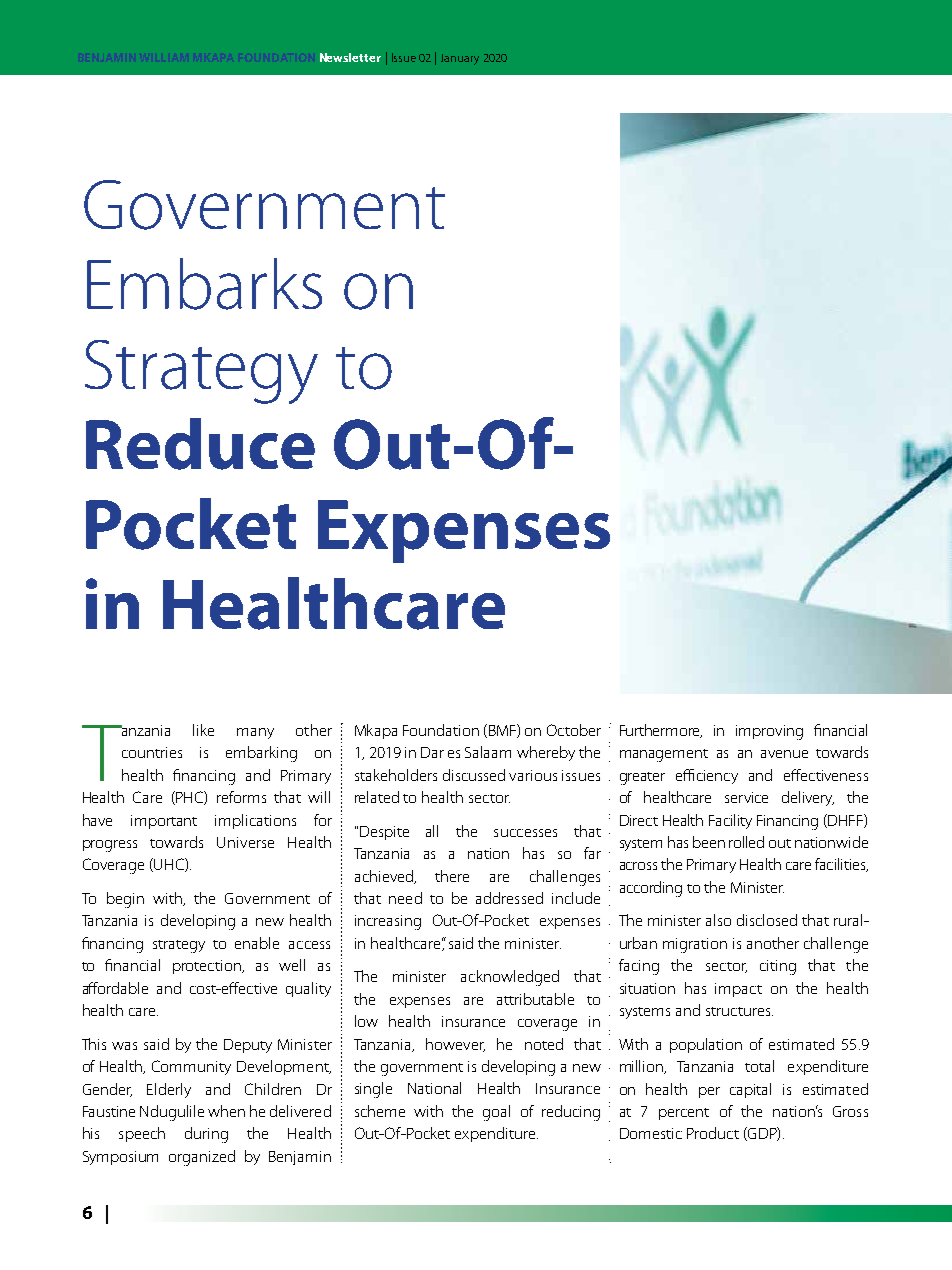 Image resolution: width=952 pixels, height=1270 pixels. Describe the element at coordinates (769, 732) in the document. I see `improving` at that location.
